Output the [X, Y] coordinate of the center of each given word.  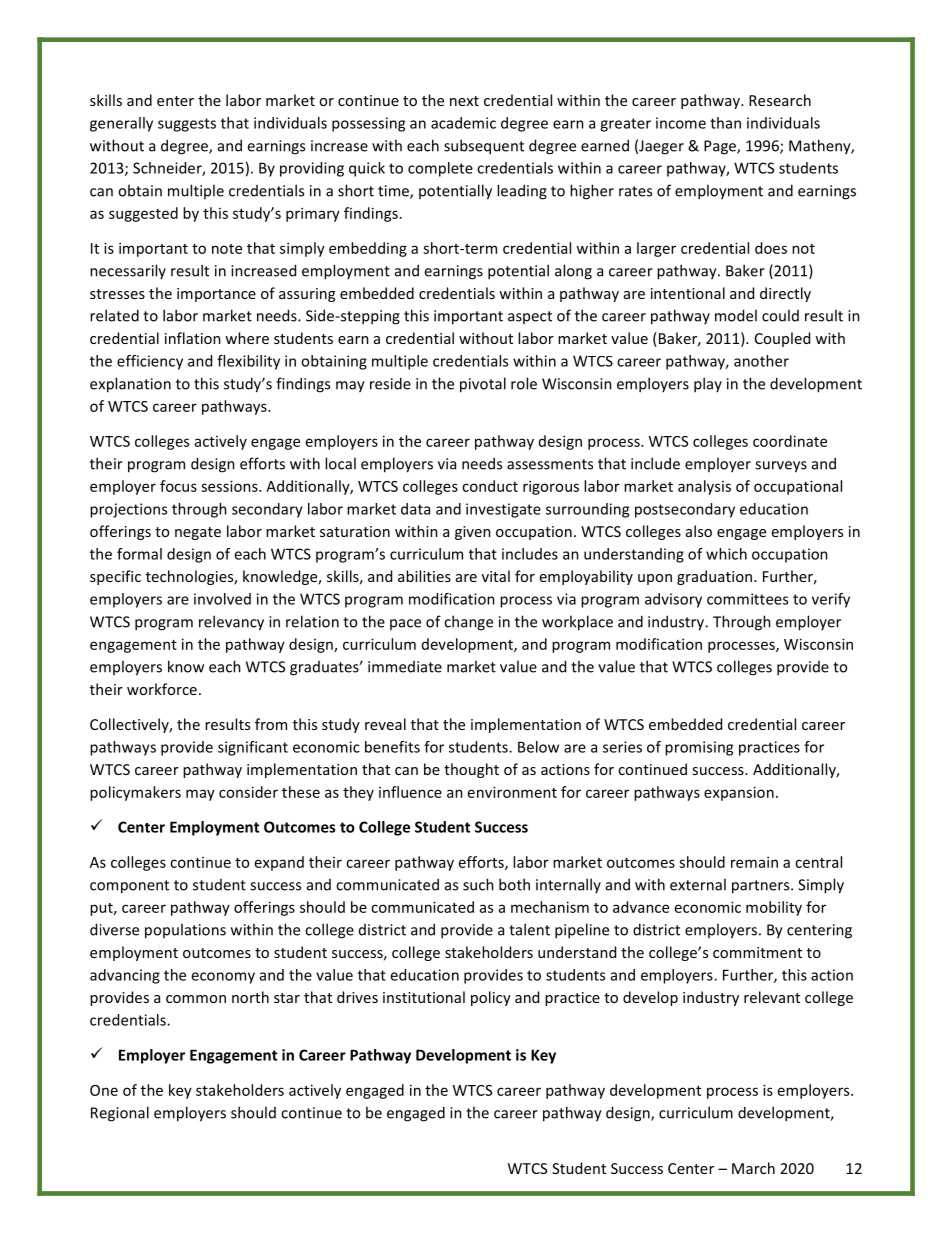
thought [471, 770]
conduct [490, 486]
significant [253, 748]
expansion [739, 793]
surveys [781, 467]
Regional [120, 1114]
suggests [187, 125]
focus [178, 486]
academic [463, 123]
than [725, 123]
